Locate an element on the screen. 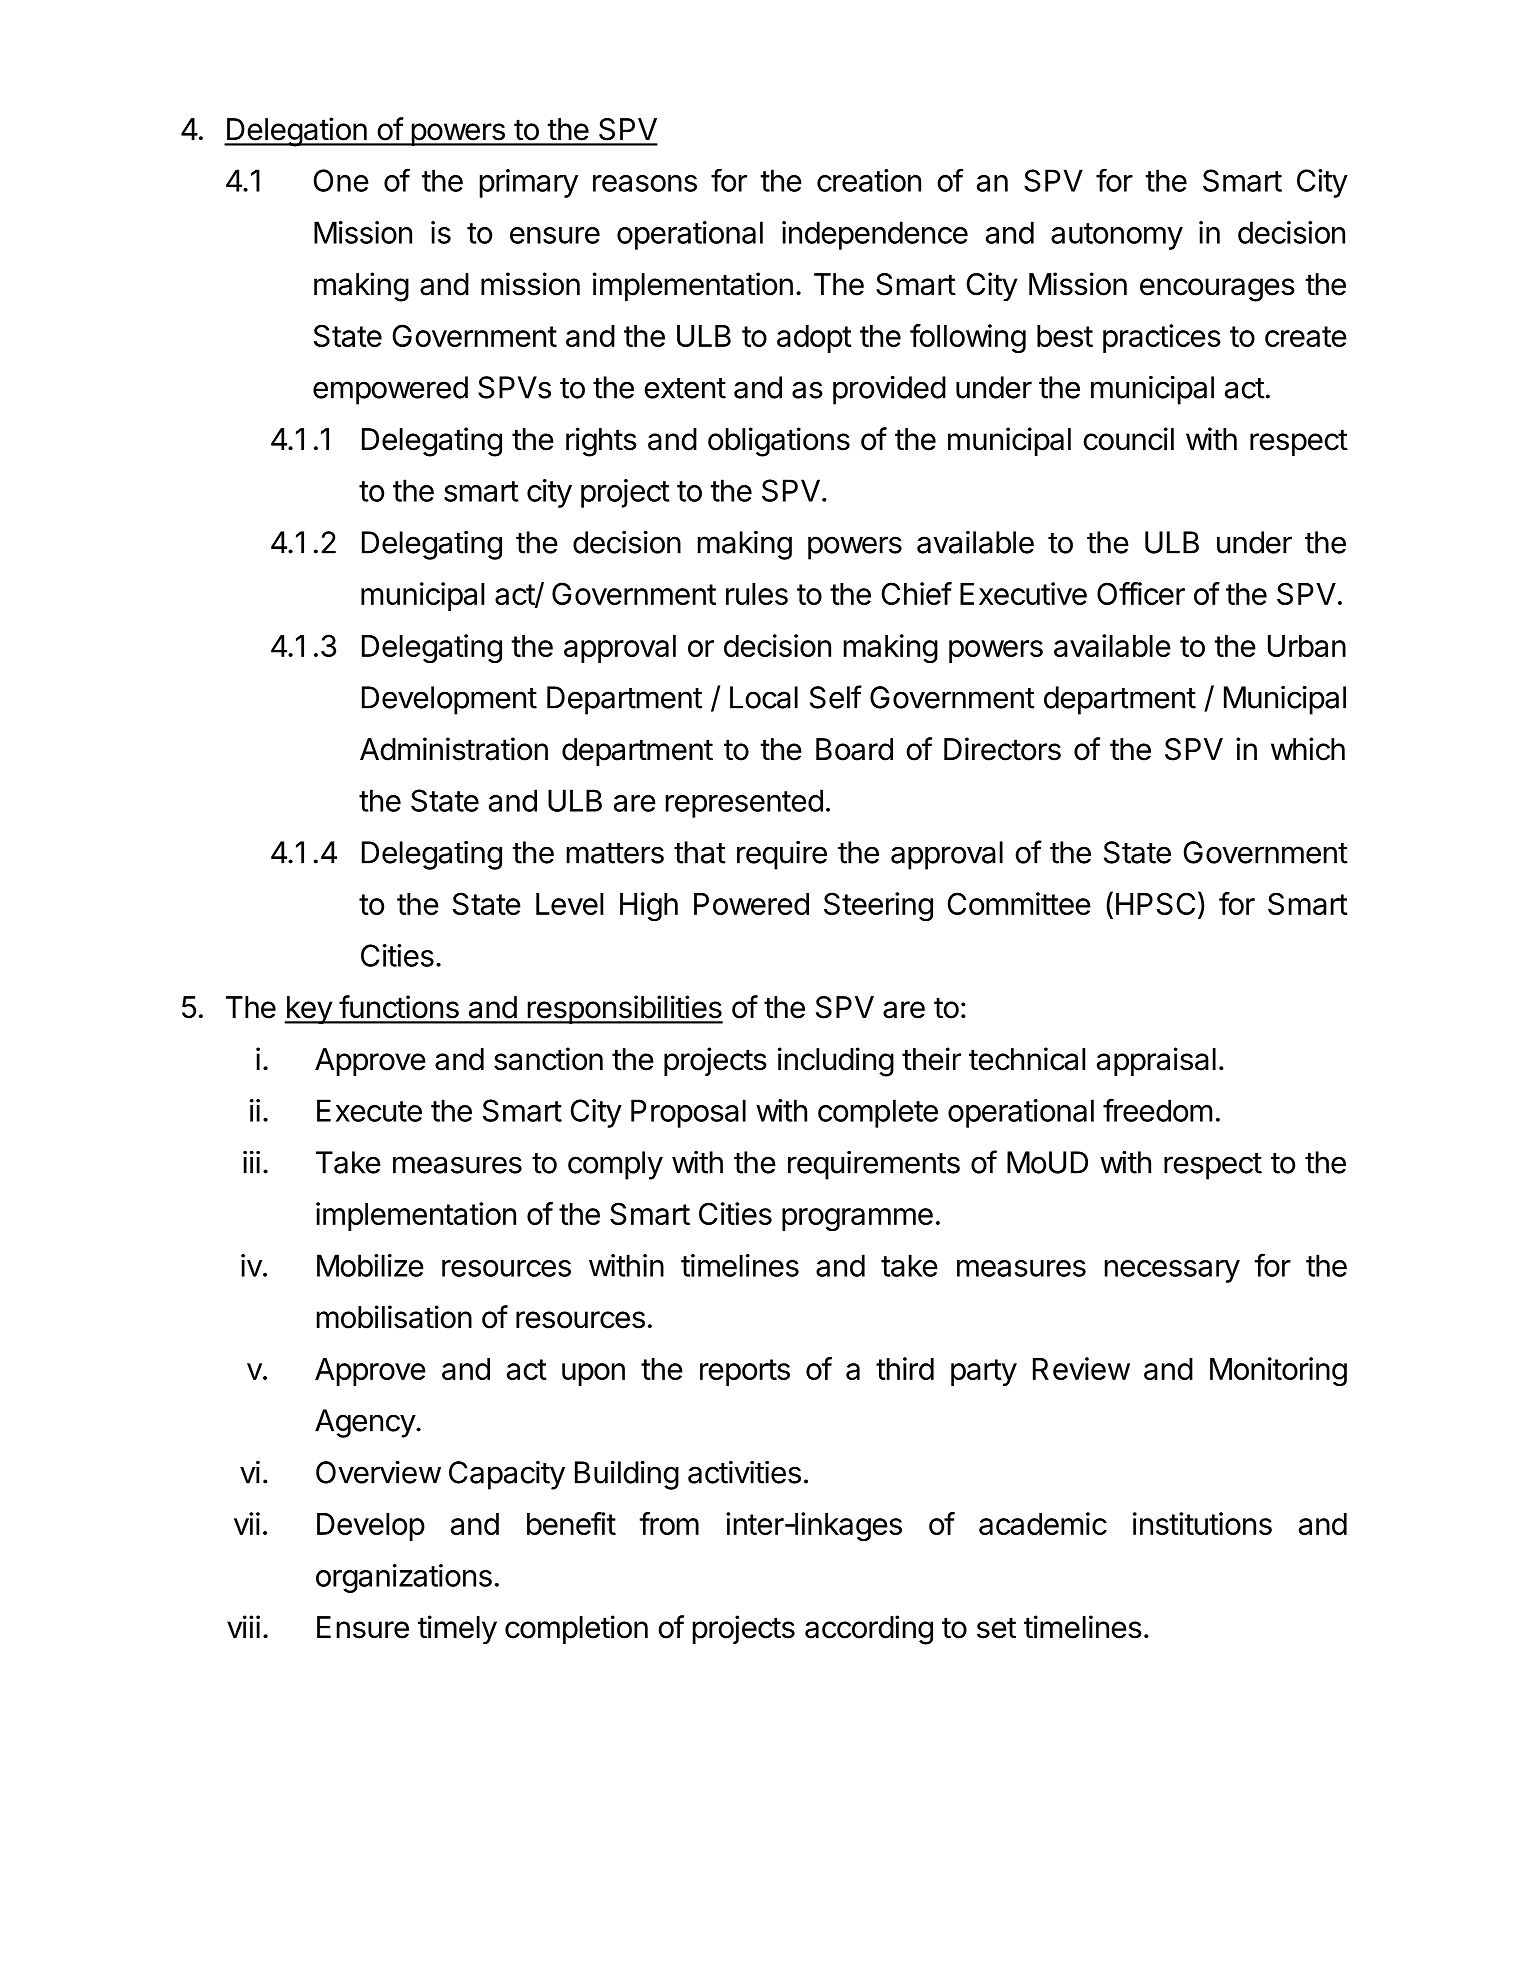  organizations is located at coordinates (404, 1578).
